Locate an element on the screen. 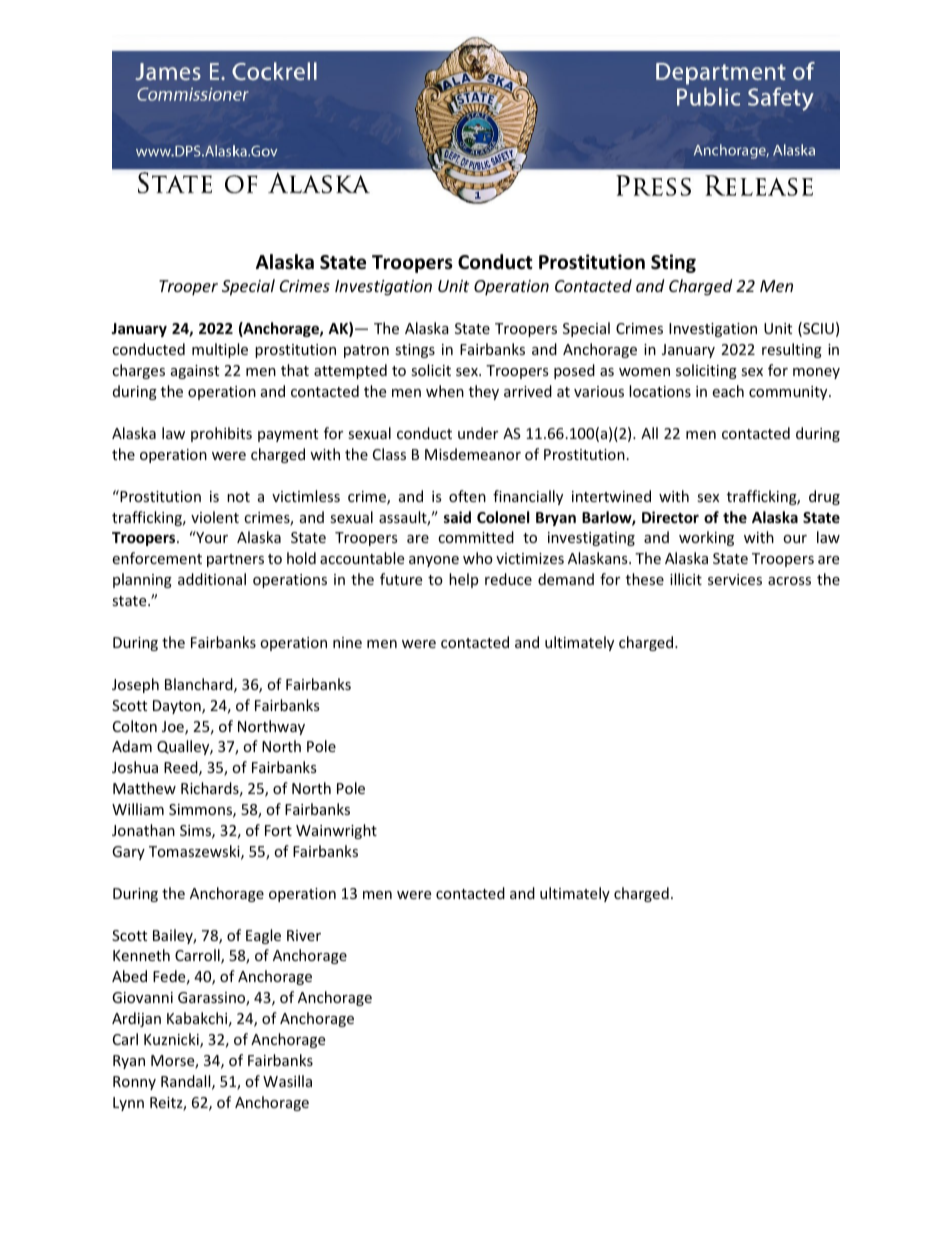 Image resolution: width=952 pixels, height=1233 pixels. partners is located at coordinates (235, 560).
